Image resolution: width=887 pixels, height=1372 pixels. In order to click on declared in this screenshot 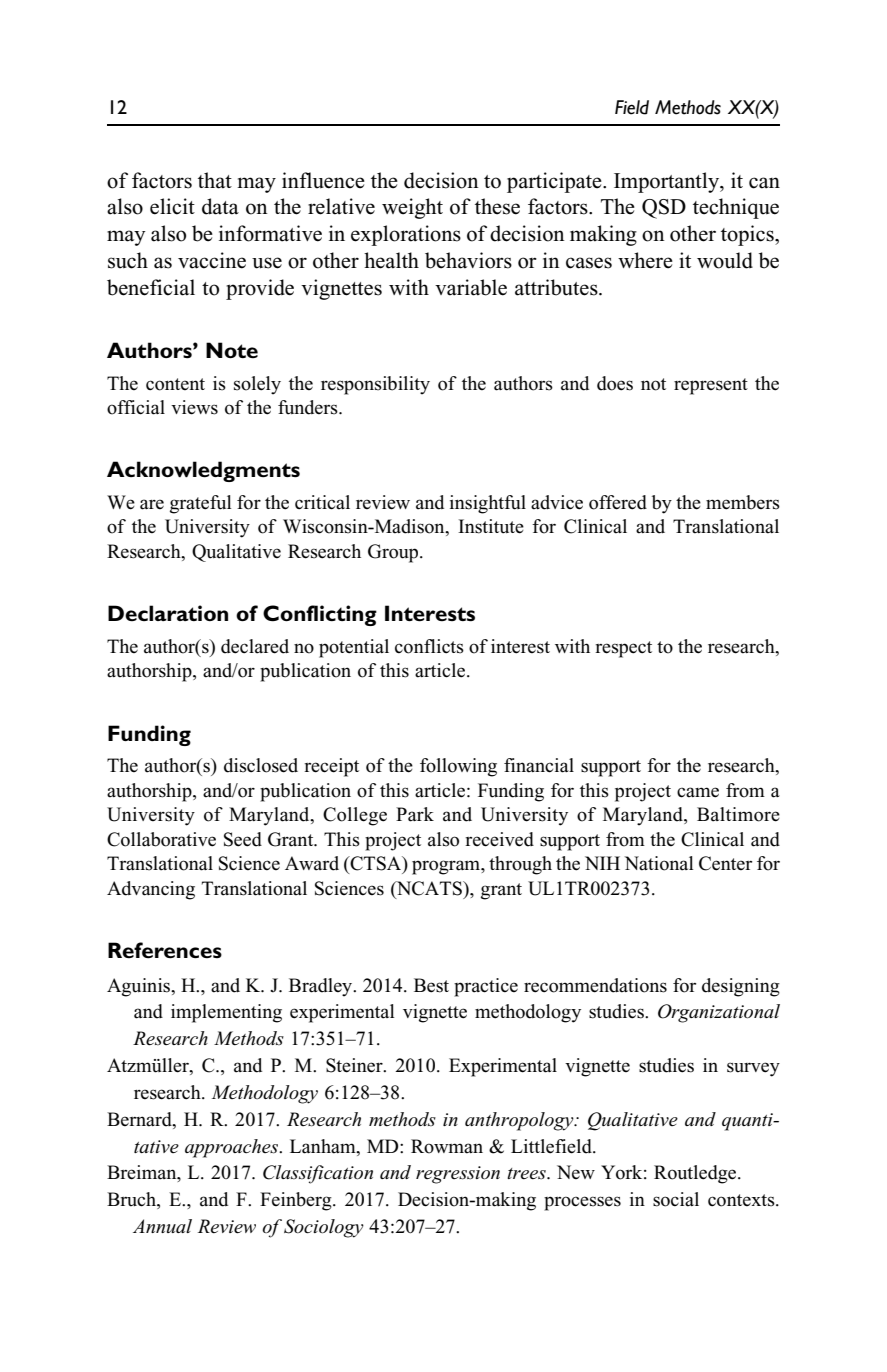, I will do `click(255, 646)`.
